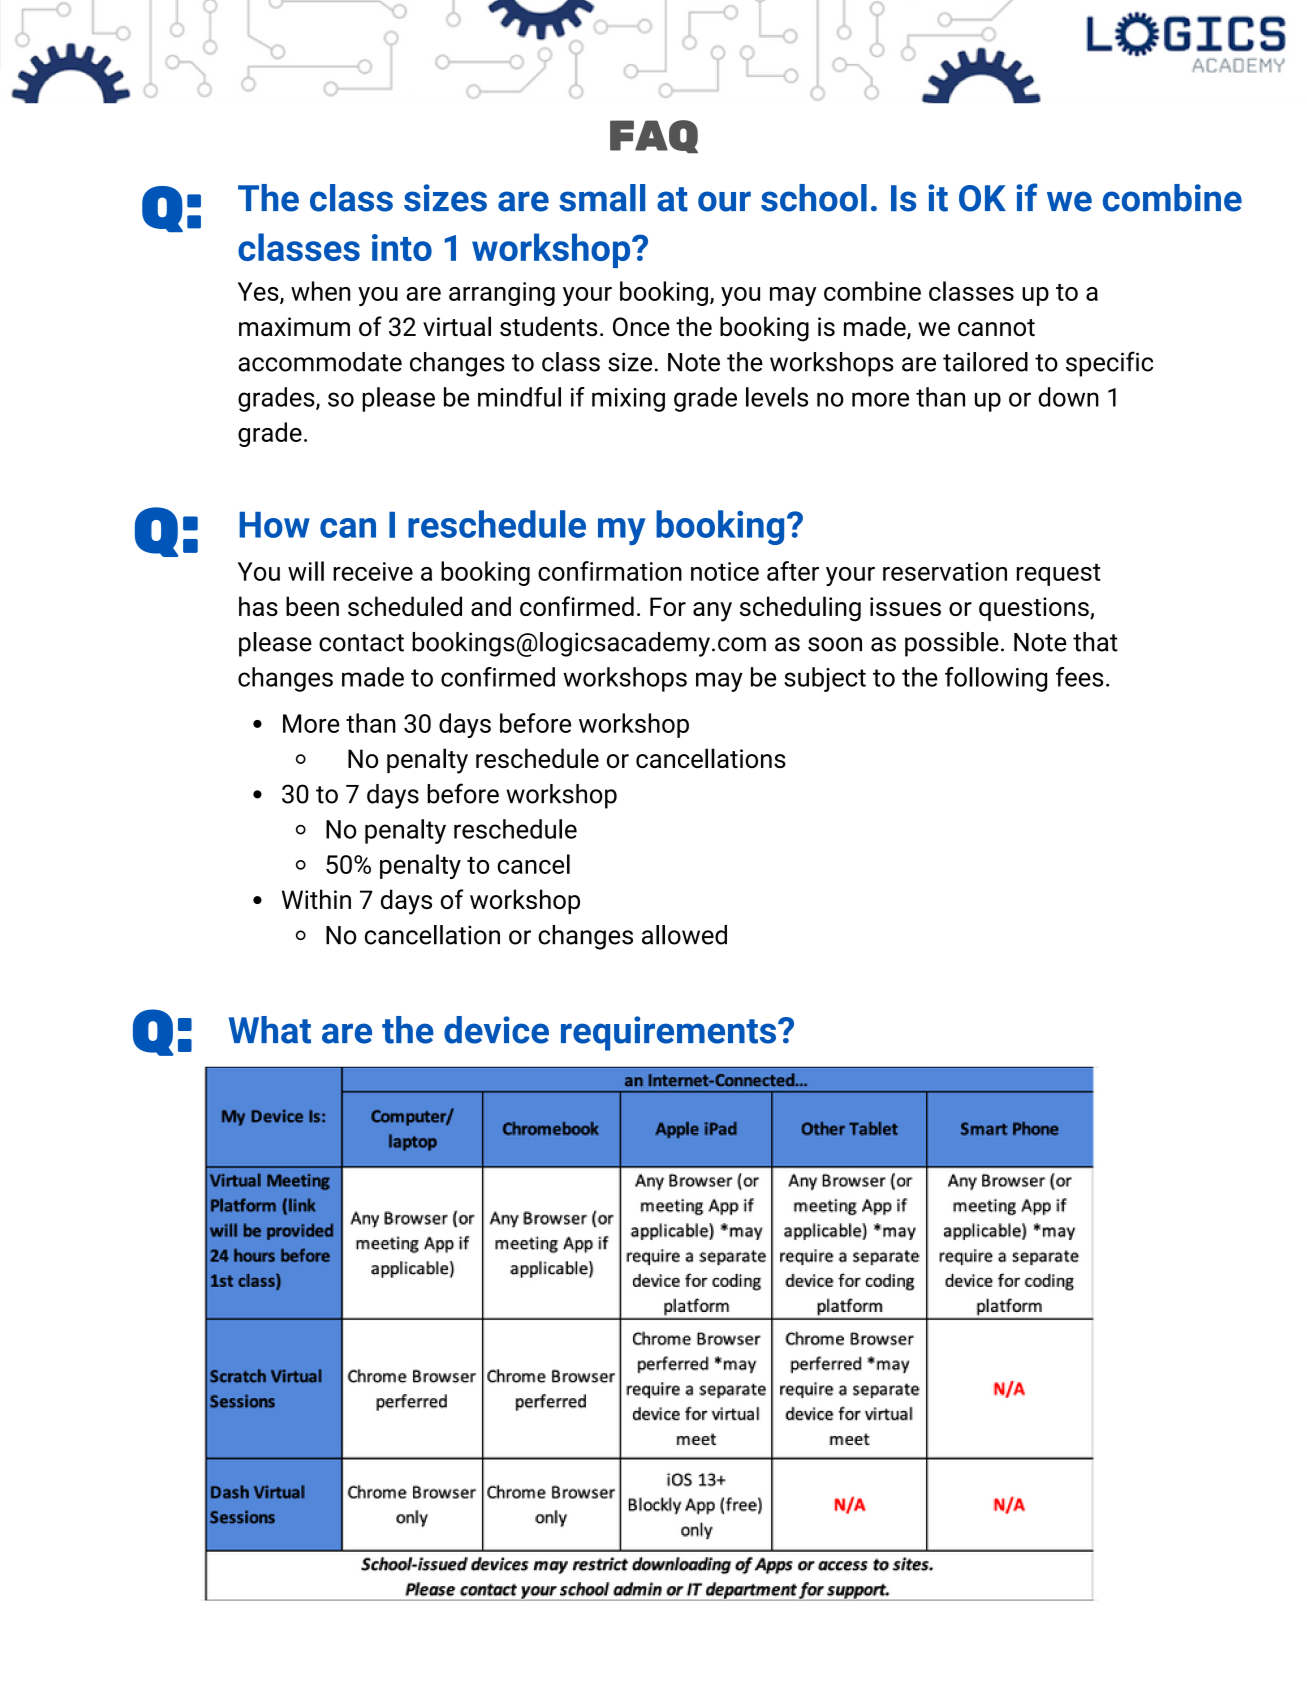  Describe the element at coordinates (402, 247) in the screenshot. I see `into` at that location.
